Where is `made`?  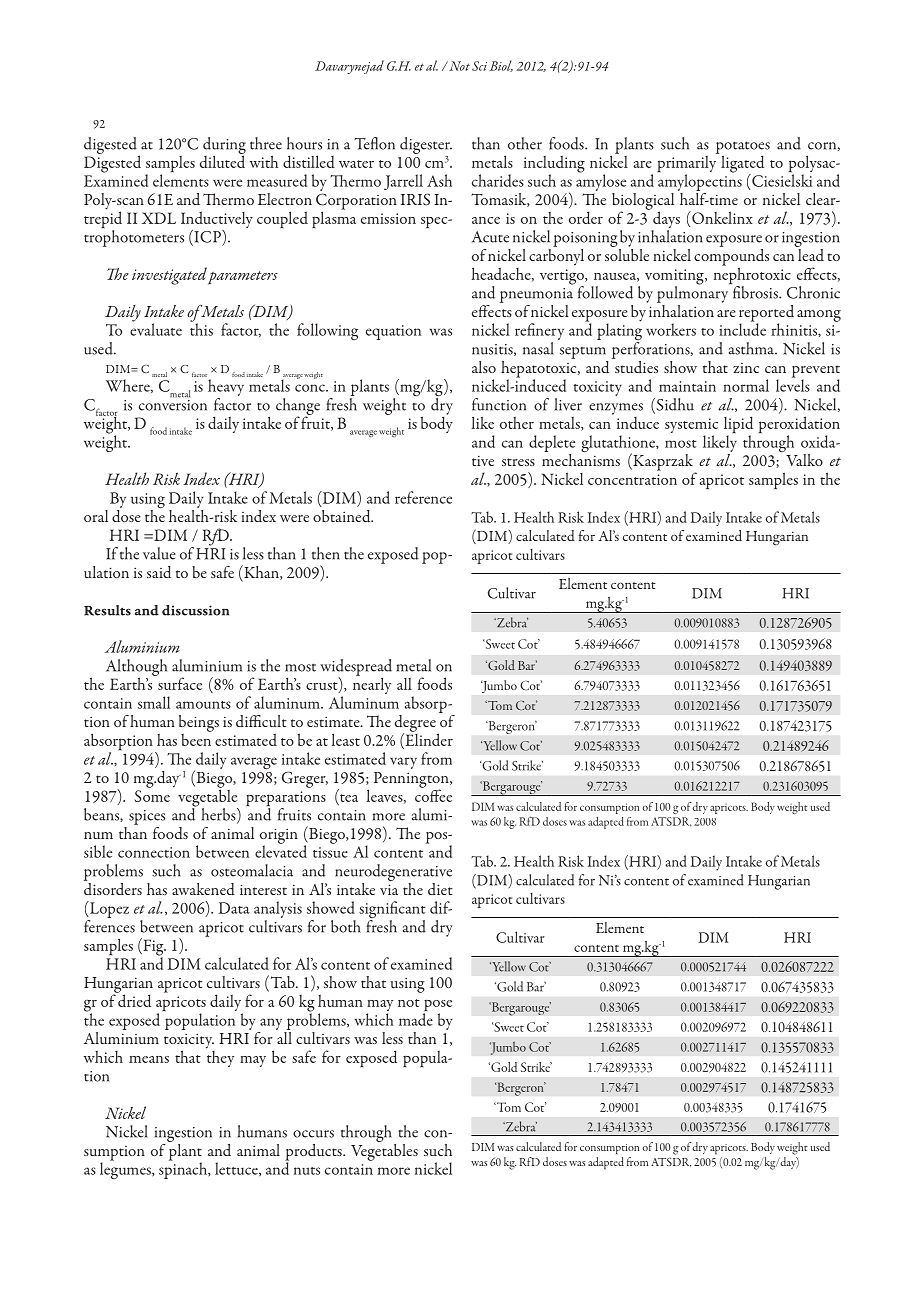
made is located at coordinates (416, 1018).
